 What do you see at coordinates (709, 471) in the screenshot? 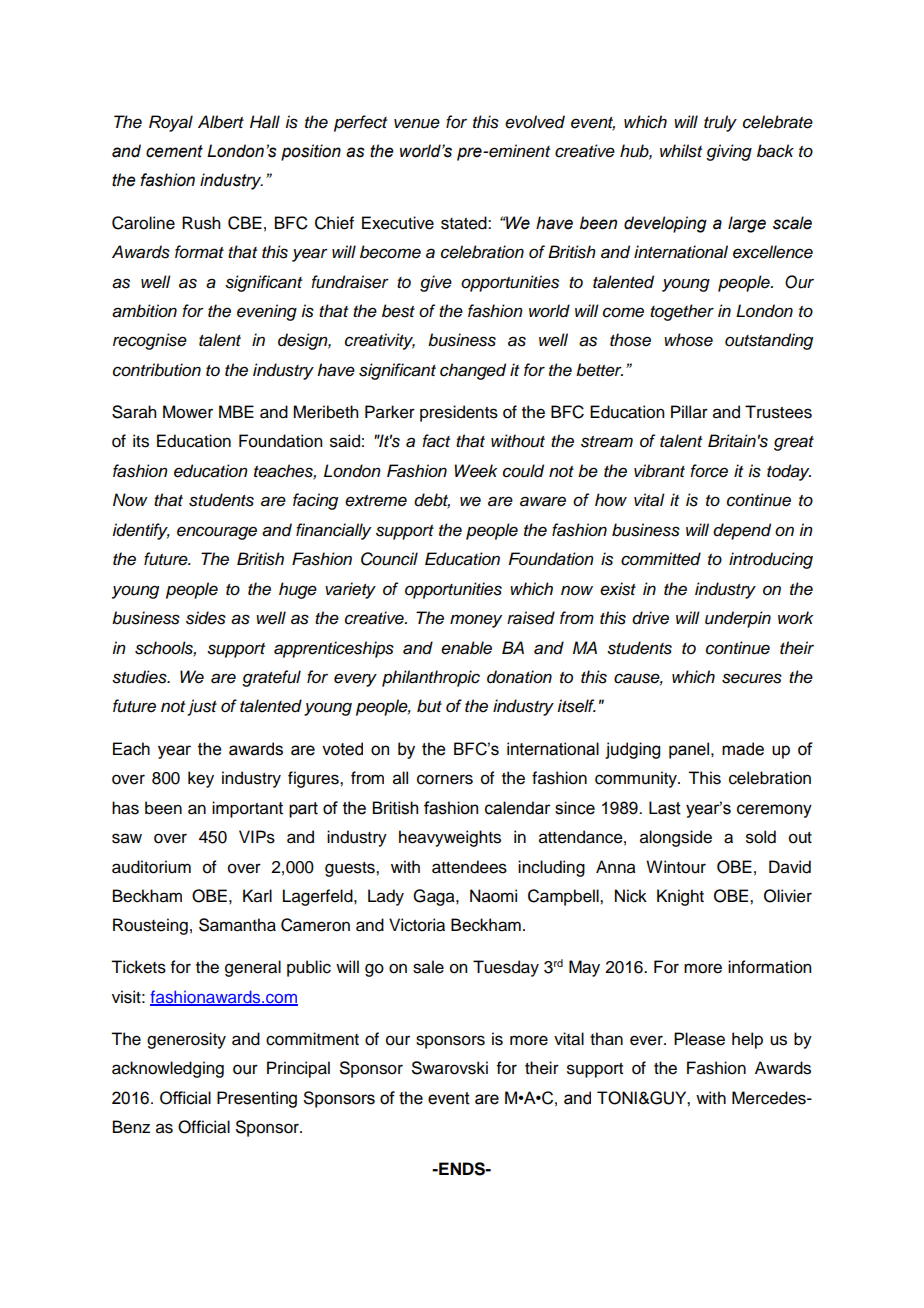
I see `force` at bounding box center [709, 471].
